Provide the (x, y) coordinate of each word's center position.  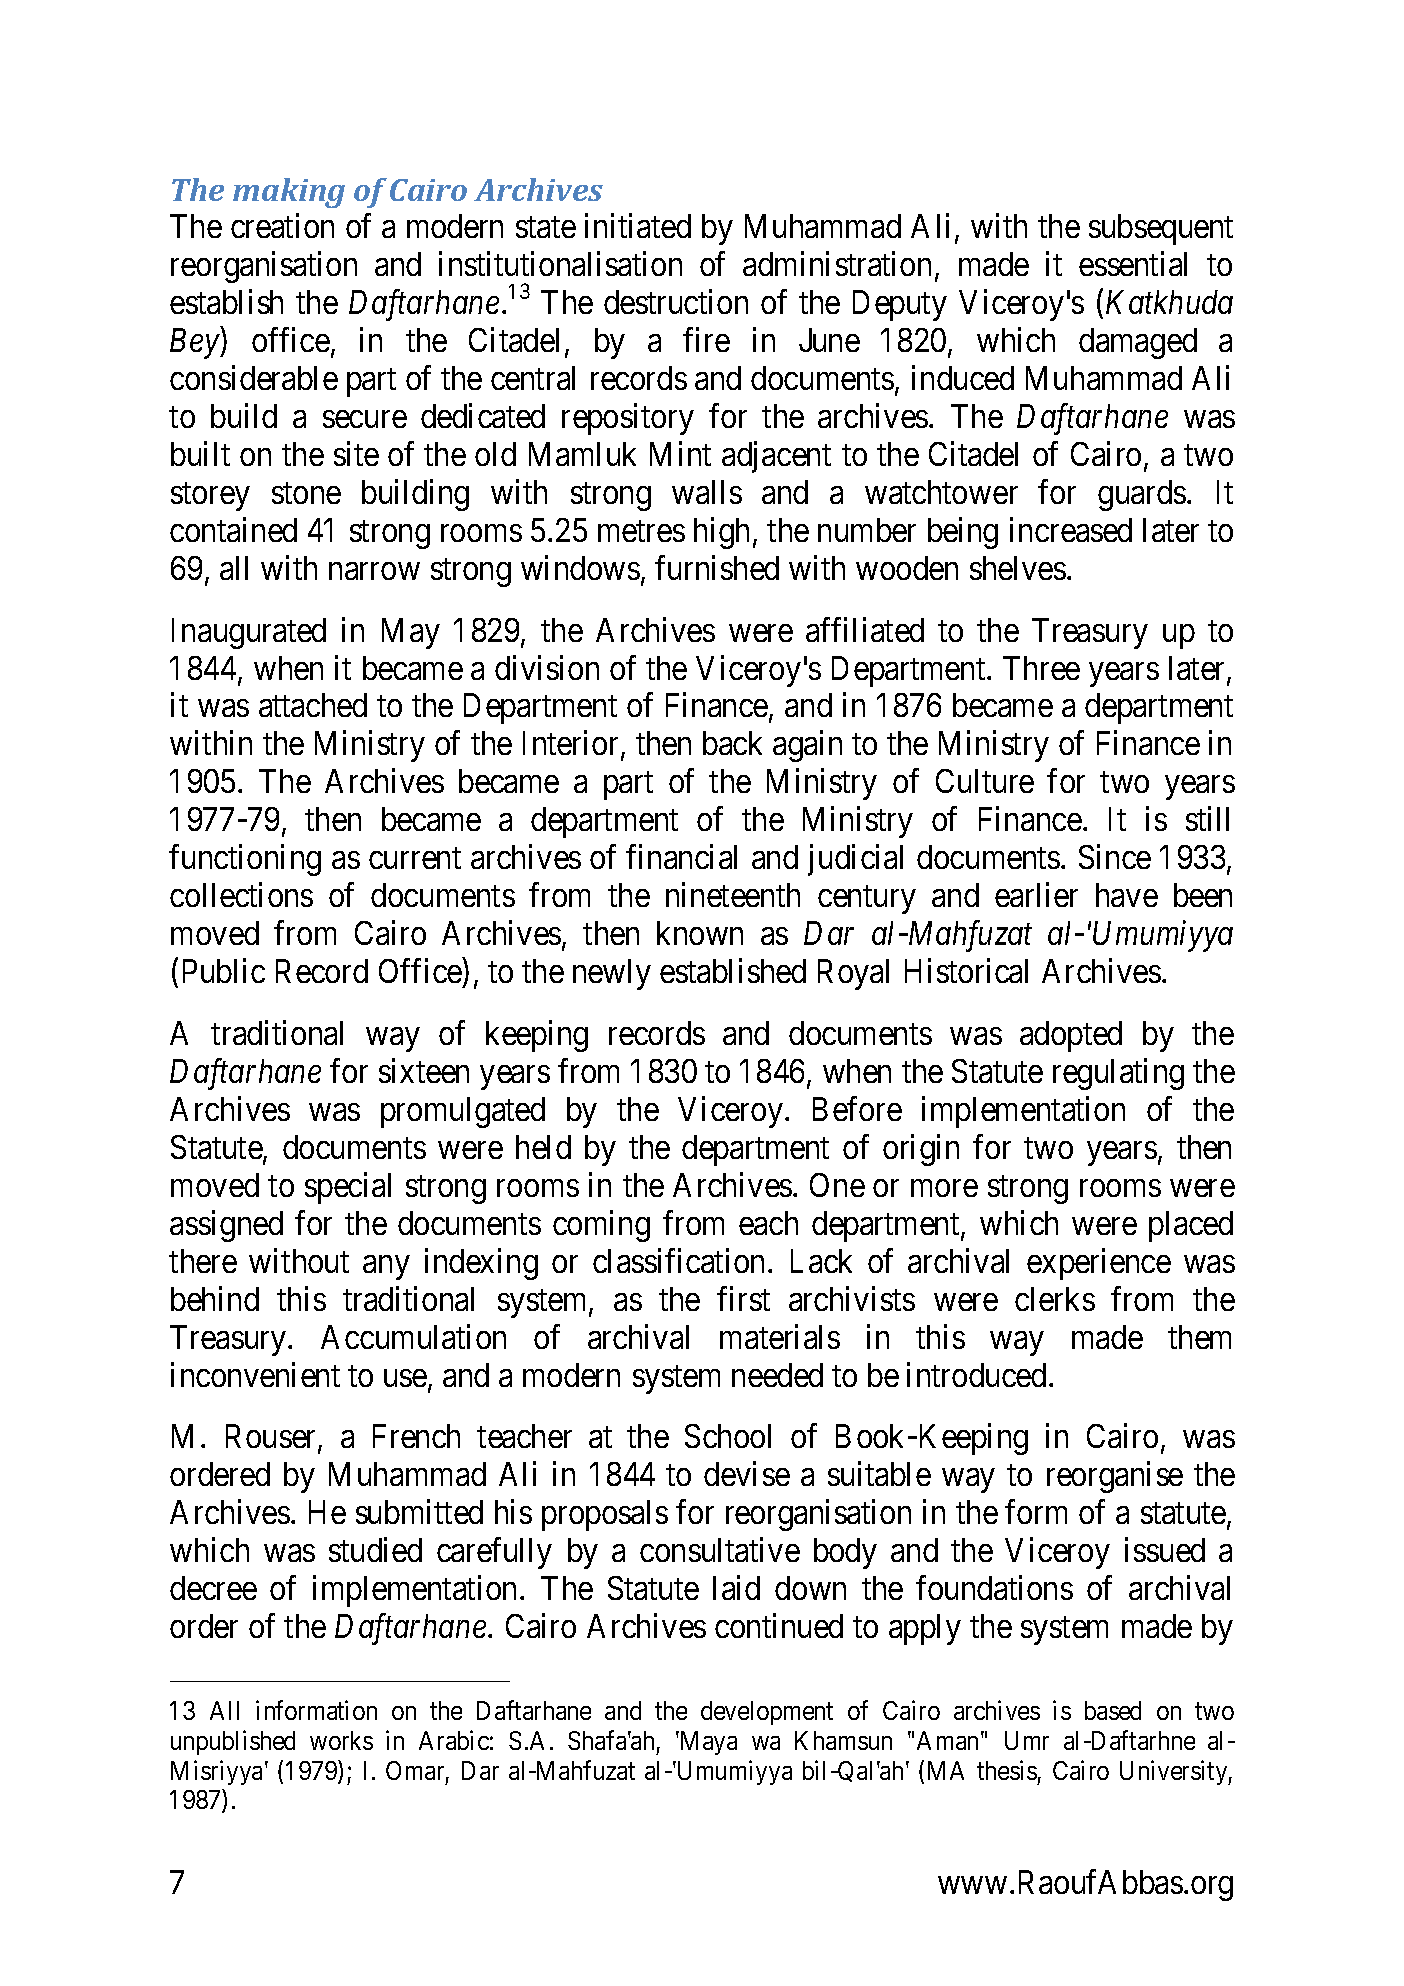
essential (1133, 264)
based (1113, 1710)
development (767, 1713)
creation (282, 226)
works (341, 1740)
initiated (638, 226)
